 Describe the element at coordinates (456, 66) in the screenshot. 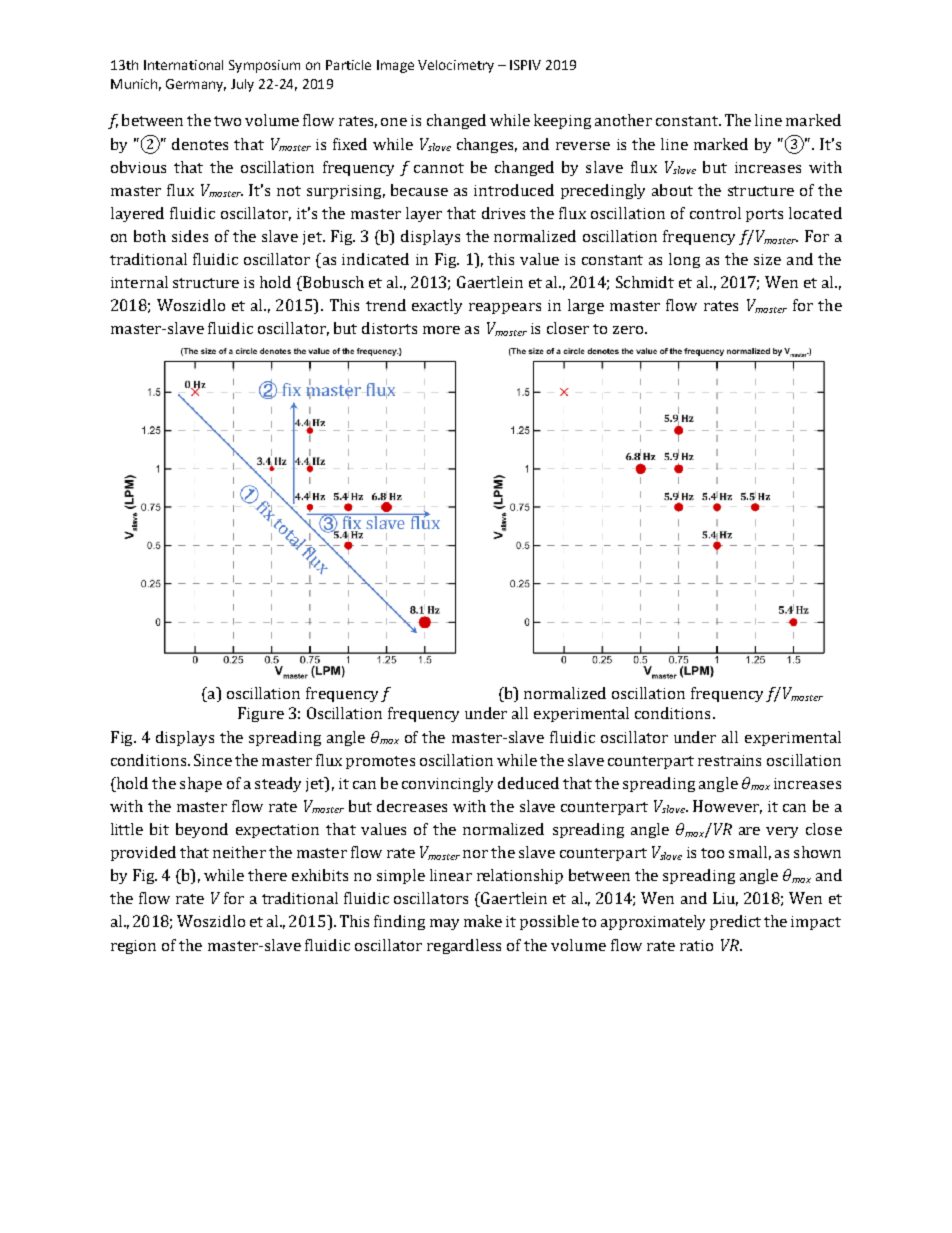

I see `Velocimetry` at that location.
